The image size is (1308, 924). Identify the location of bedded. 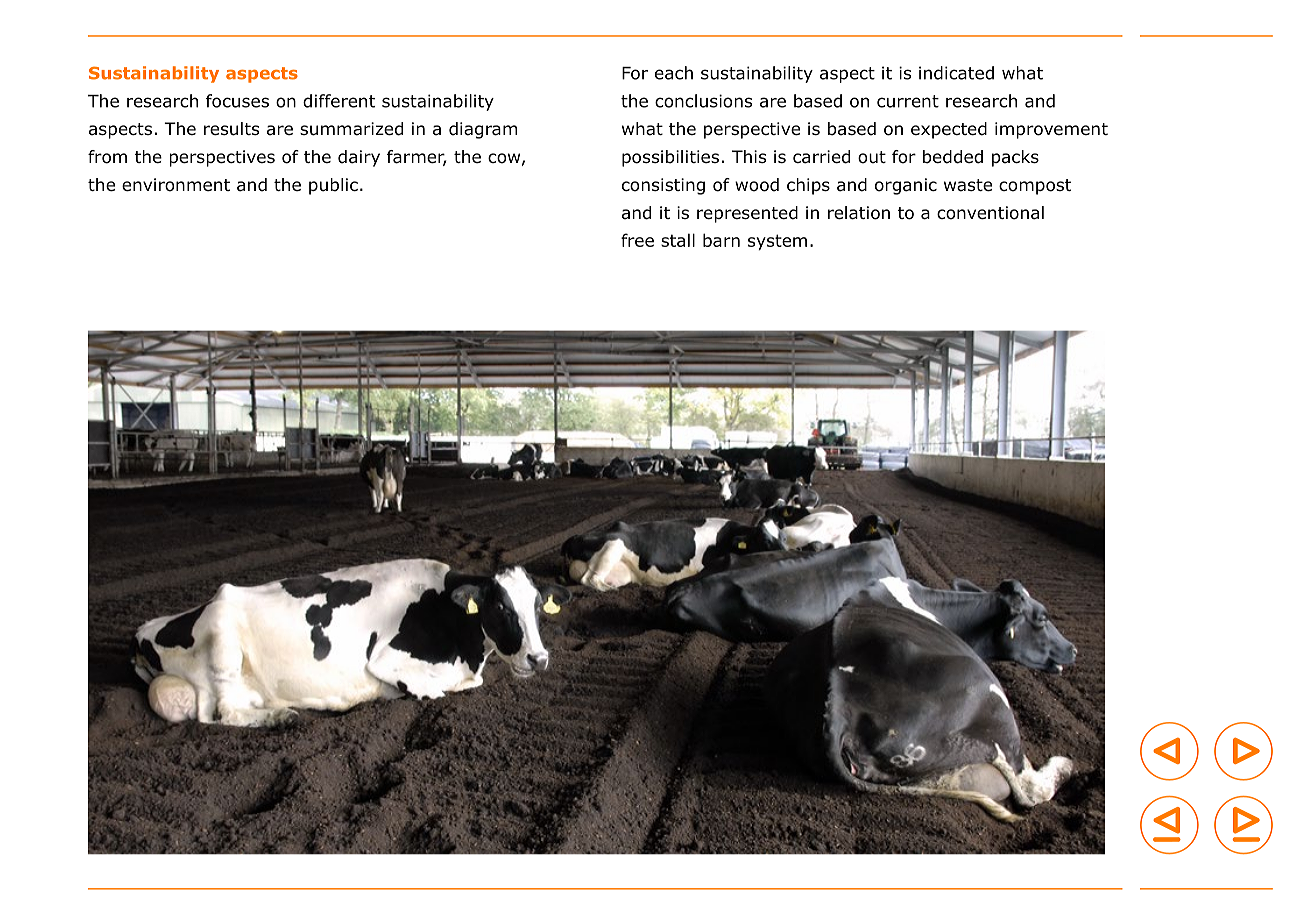
(953, 157).
